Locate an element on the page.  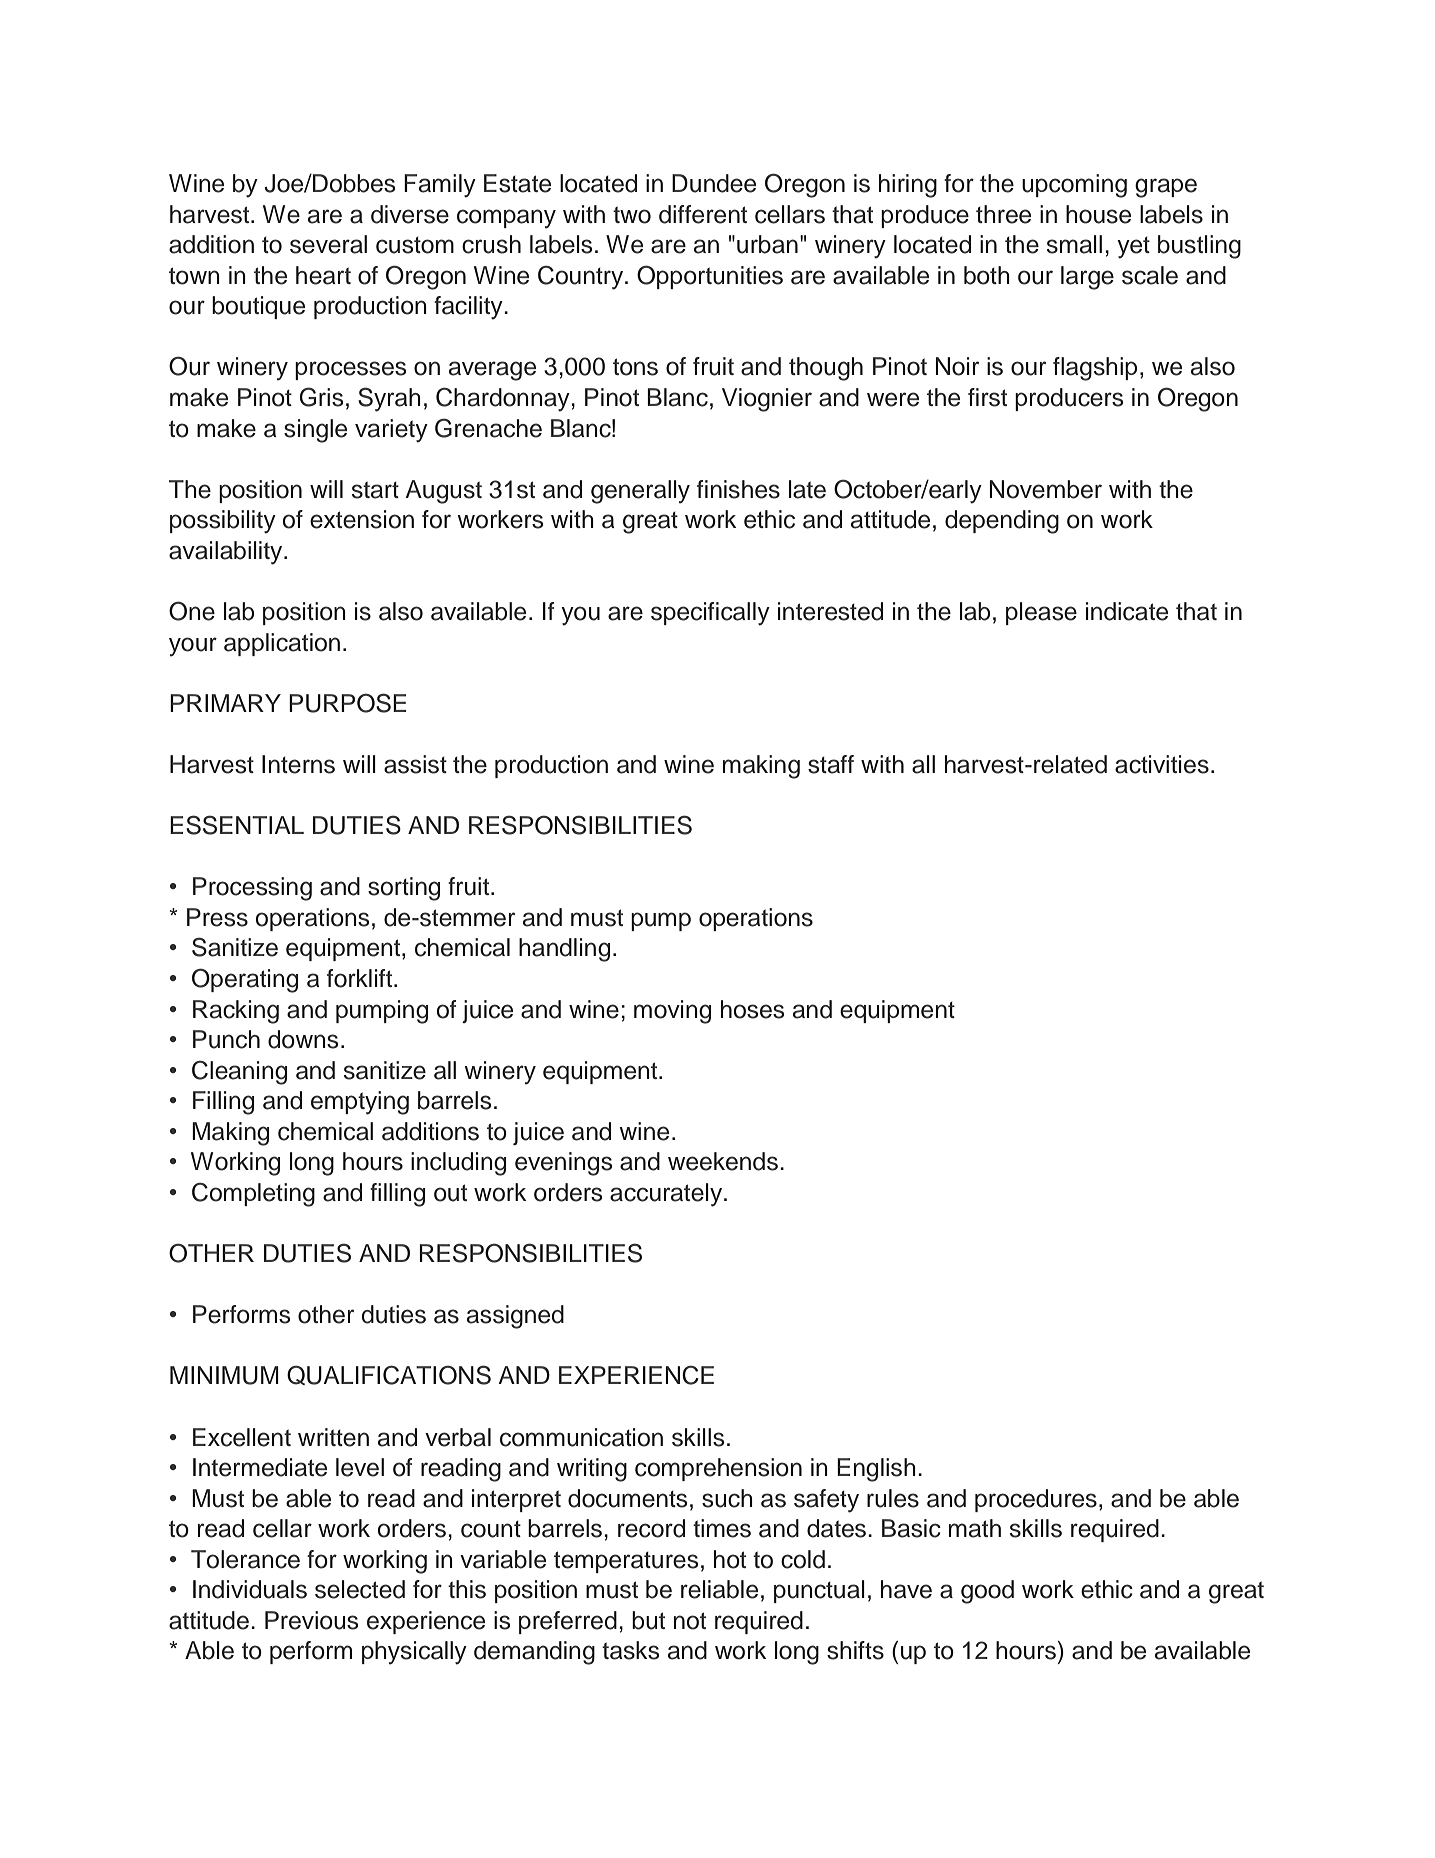
but is located at coordinates (648, 1620).
